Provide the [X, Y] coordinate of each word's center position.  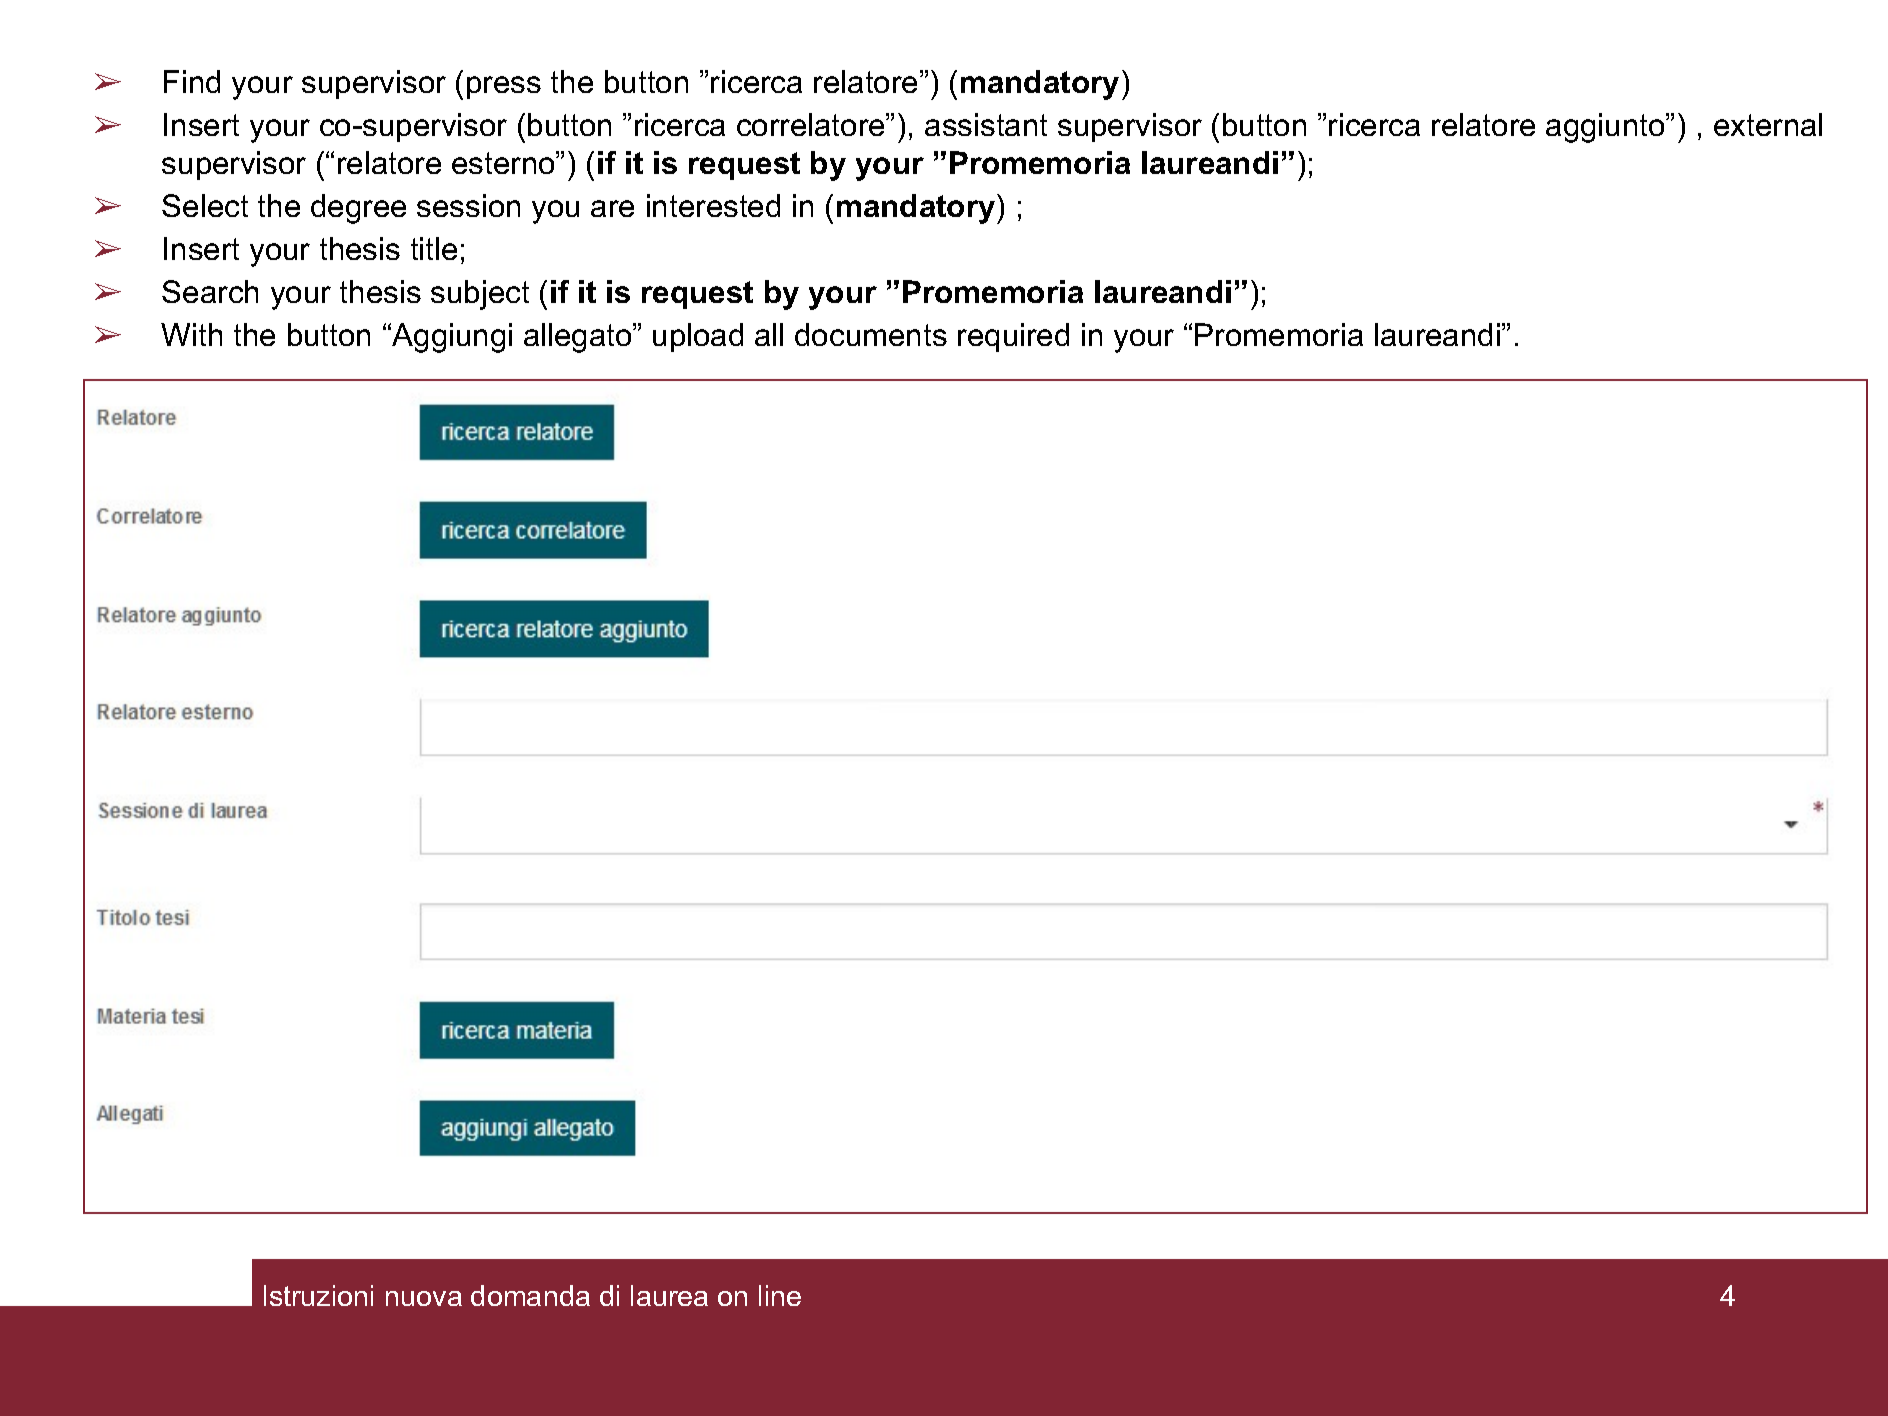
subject [480, 295]
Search [210, 291]
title [434, 248]
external [1768, 124]
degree [358, 209]
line [780, 1295]
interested [713, 205]
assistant [986, 124]
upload [698, 337]
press [504, 87]
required [1013, 337]
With [191, 334]
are [612, 208]
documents [871, 334]
